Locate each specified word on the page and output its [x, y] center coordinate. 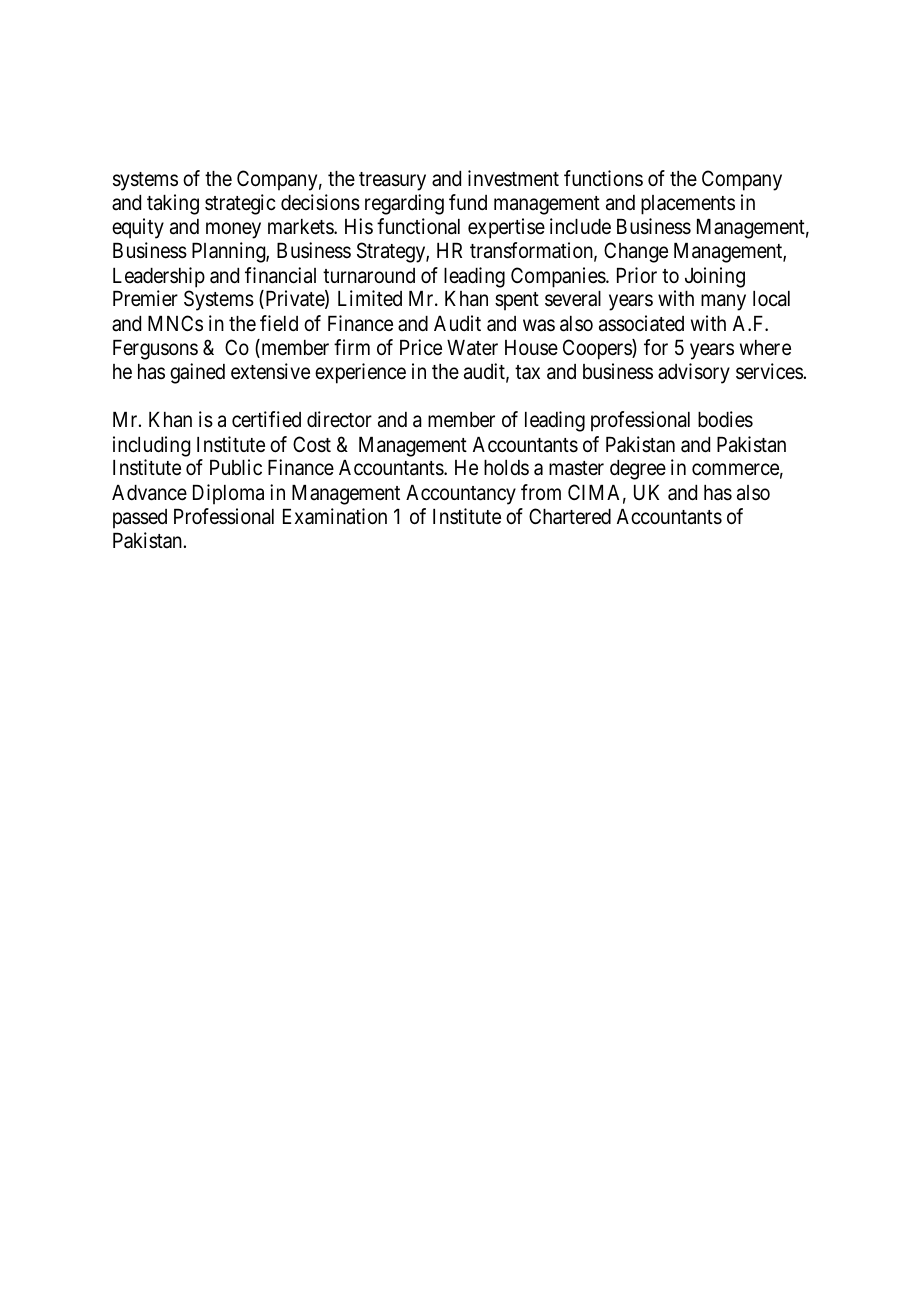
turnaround [369, 276]
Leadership [159, 277]
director [339, 419]
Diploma [228, 494]
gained [197, 373]
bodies [725, 419]
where [765, 348]
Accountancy [461, 495]
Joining [715, 277]
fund [468, 202]
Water [472, 348]
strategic [240, 204]
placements [688, 205]
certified [266, 419]
